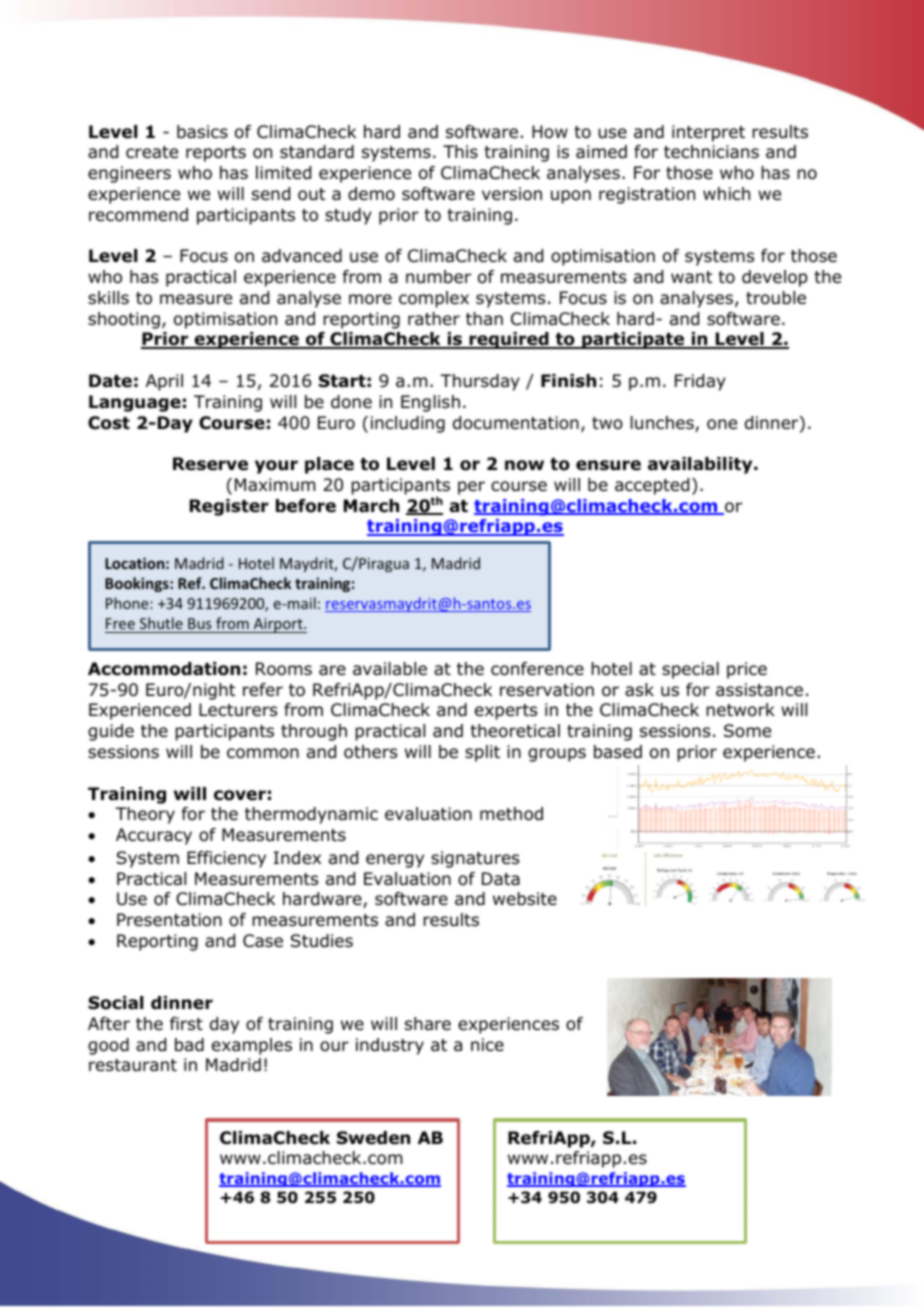 The height and width of the page is (1308, 924). What do you see at coordinates (390, 669) in the page?
I see `available` at bounding box center [390, 669].
